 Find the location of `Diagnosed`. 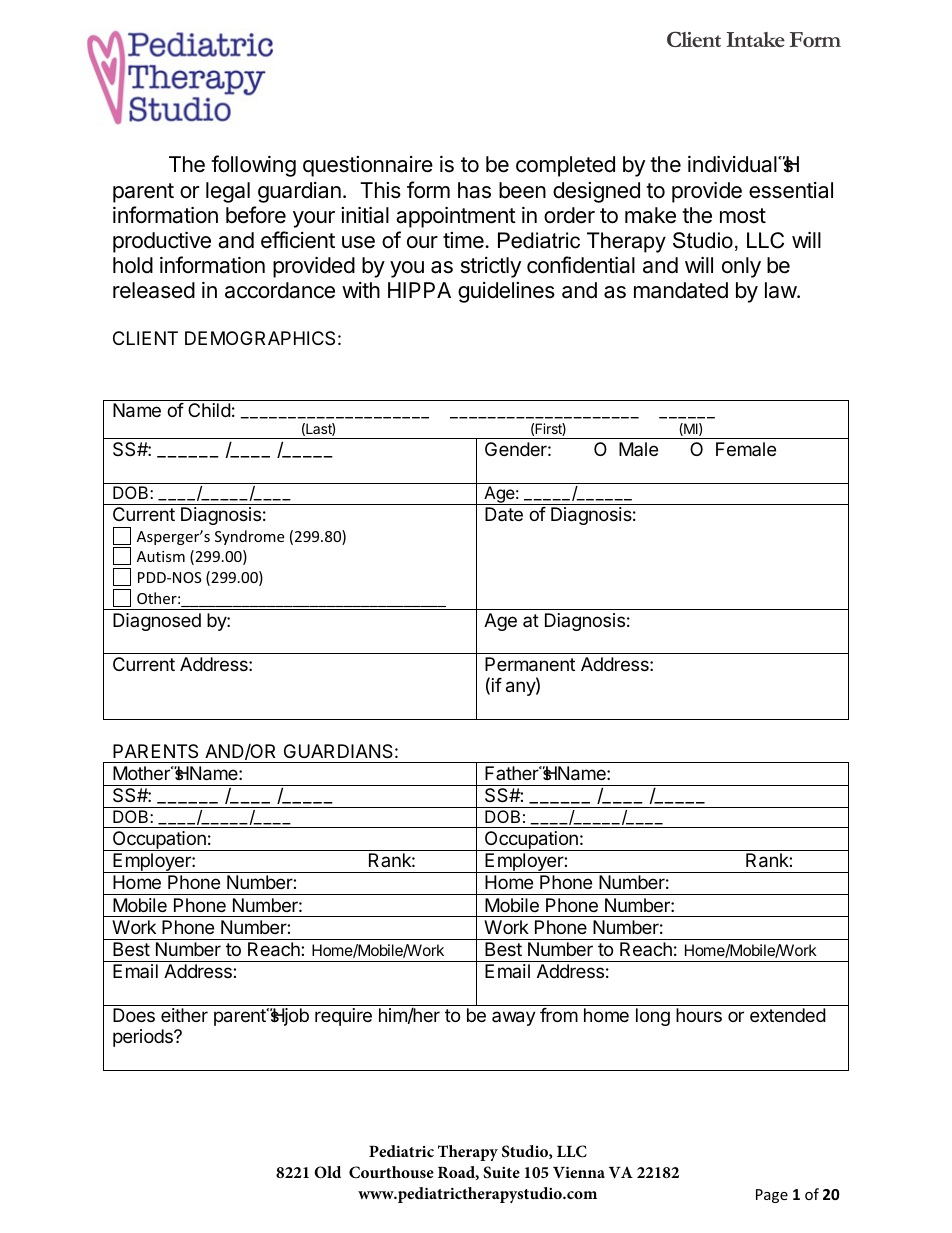

Diagnosed is located at coordinates (157, 622).
